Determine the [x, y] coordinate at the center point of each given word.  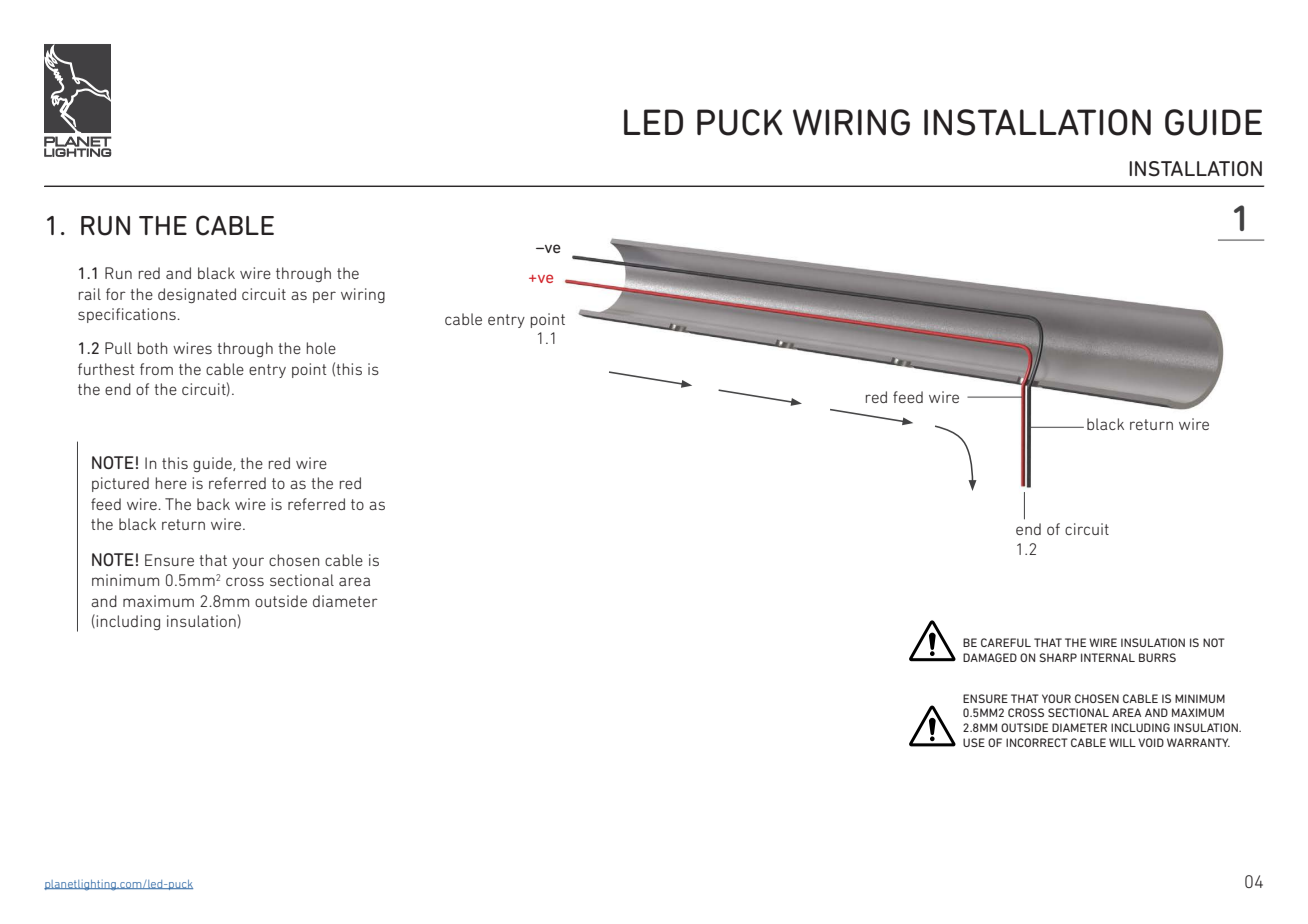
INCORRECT [1037, 742]
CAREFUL [1006, 642]
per [324, 297]
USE [974, 742]
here [171, 483]
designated [197, 296]
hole [321, 348]
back [213, 504]
